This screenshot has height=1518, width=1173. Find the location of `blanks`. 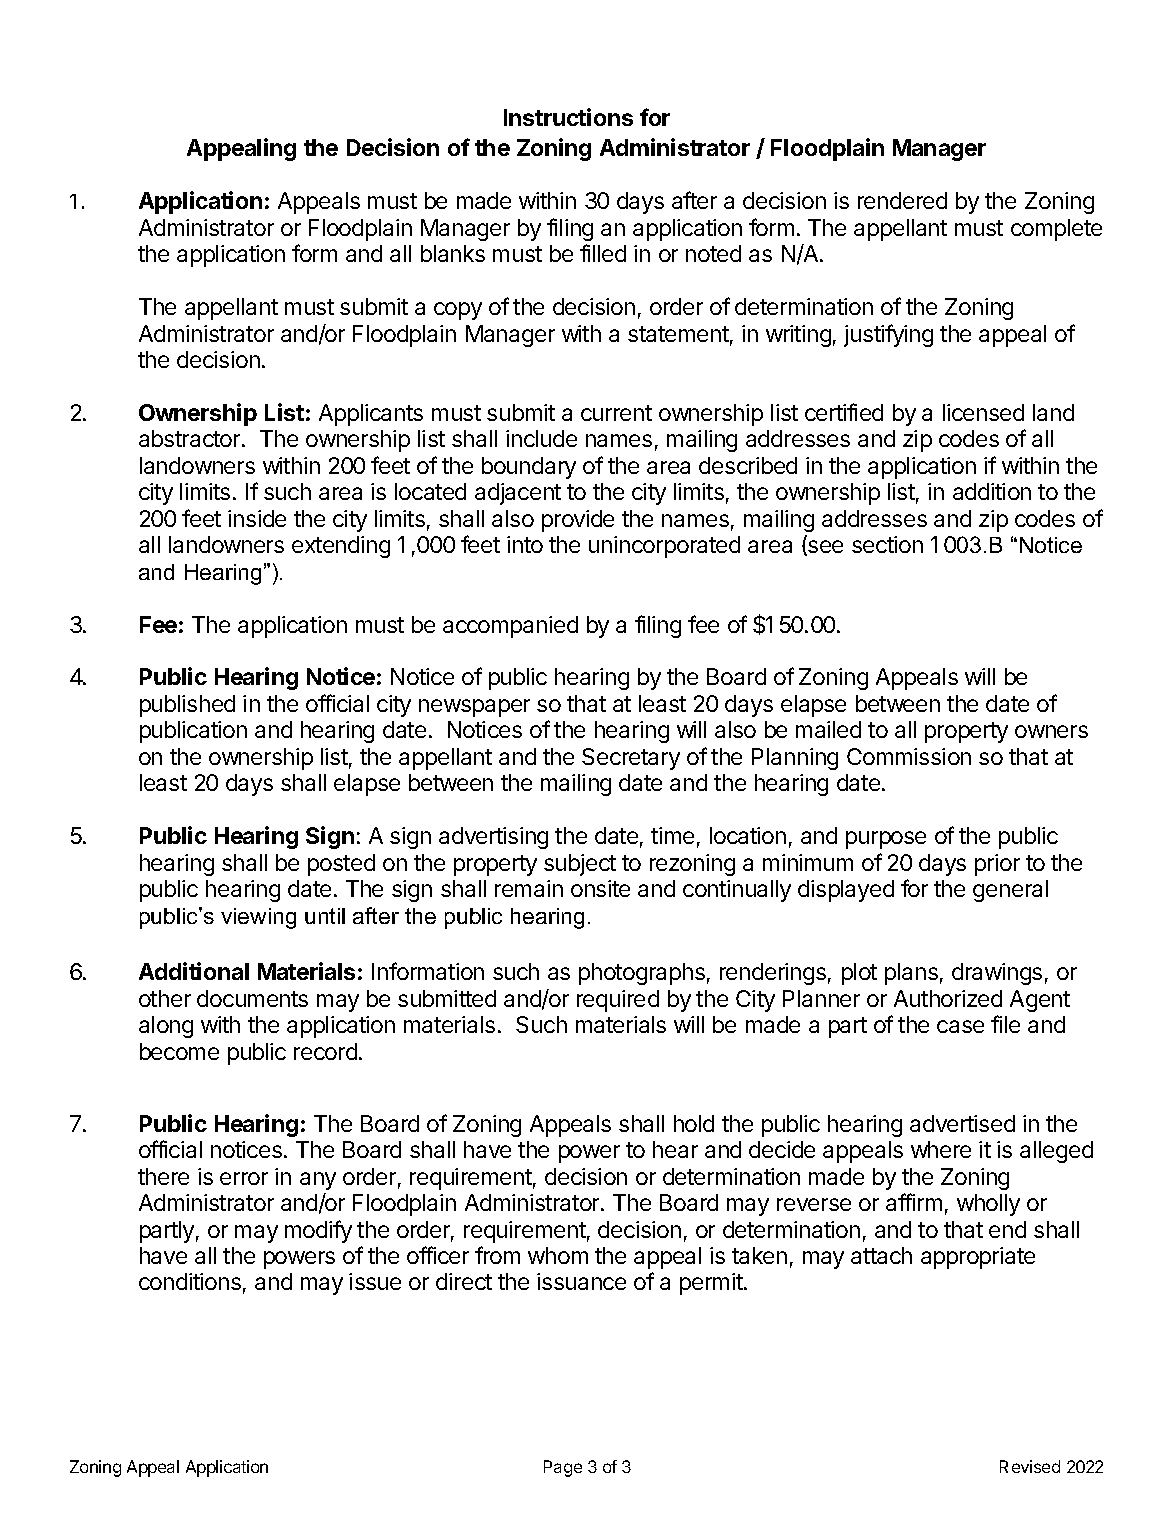

blanks is located at coordinates (453, 253).
